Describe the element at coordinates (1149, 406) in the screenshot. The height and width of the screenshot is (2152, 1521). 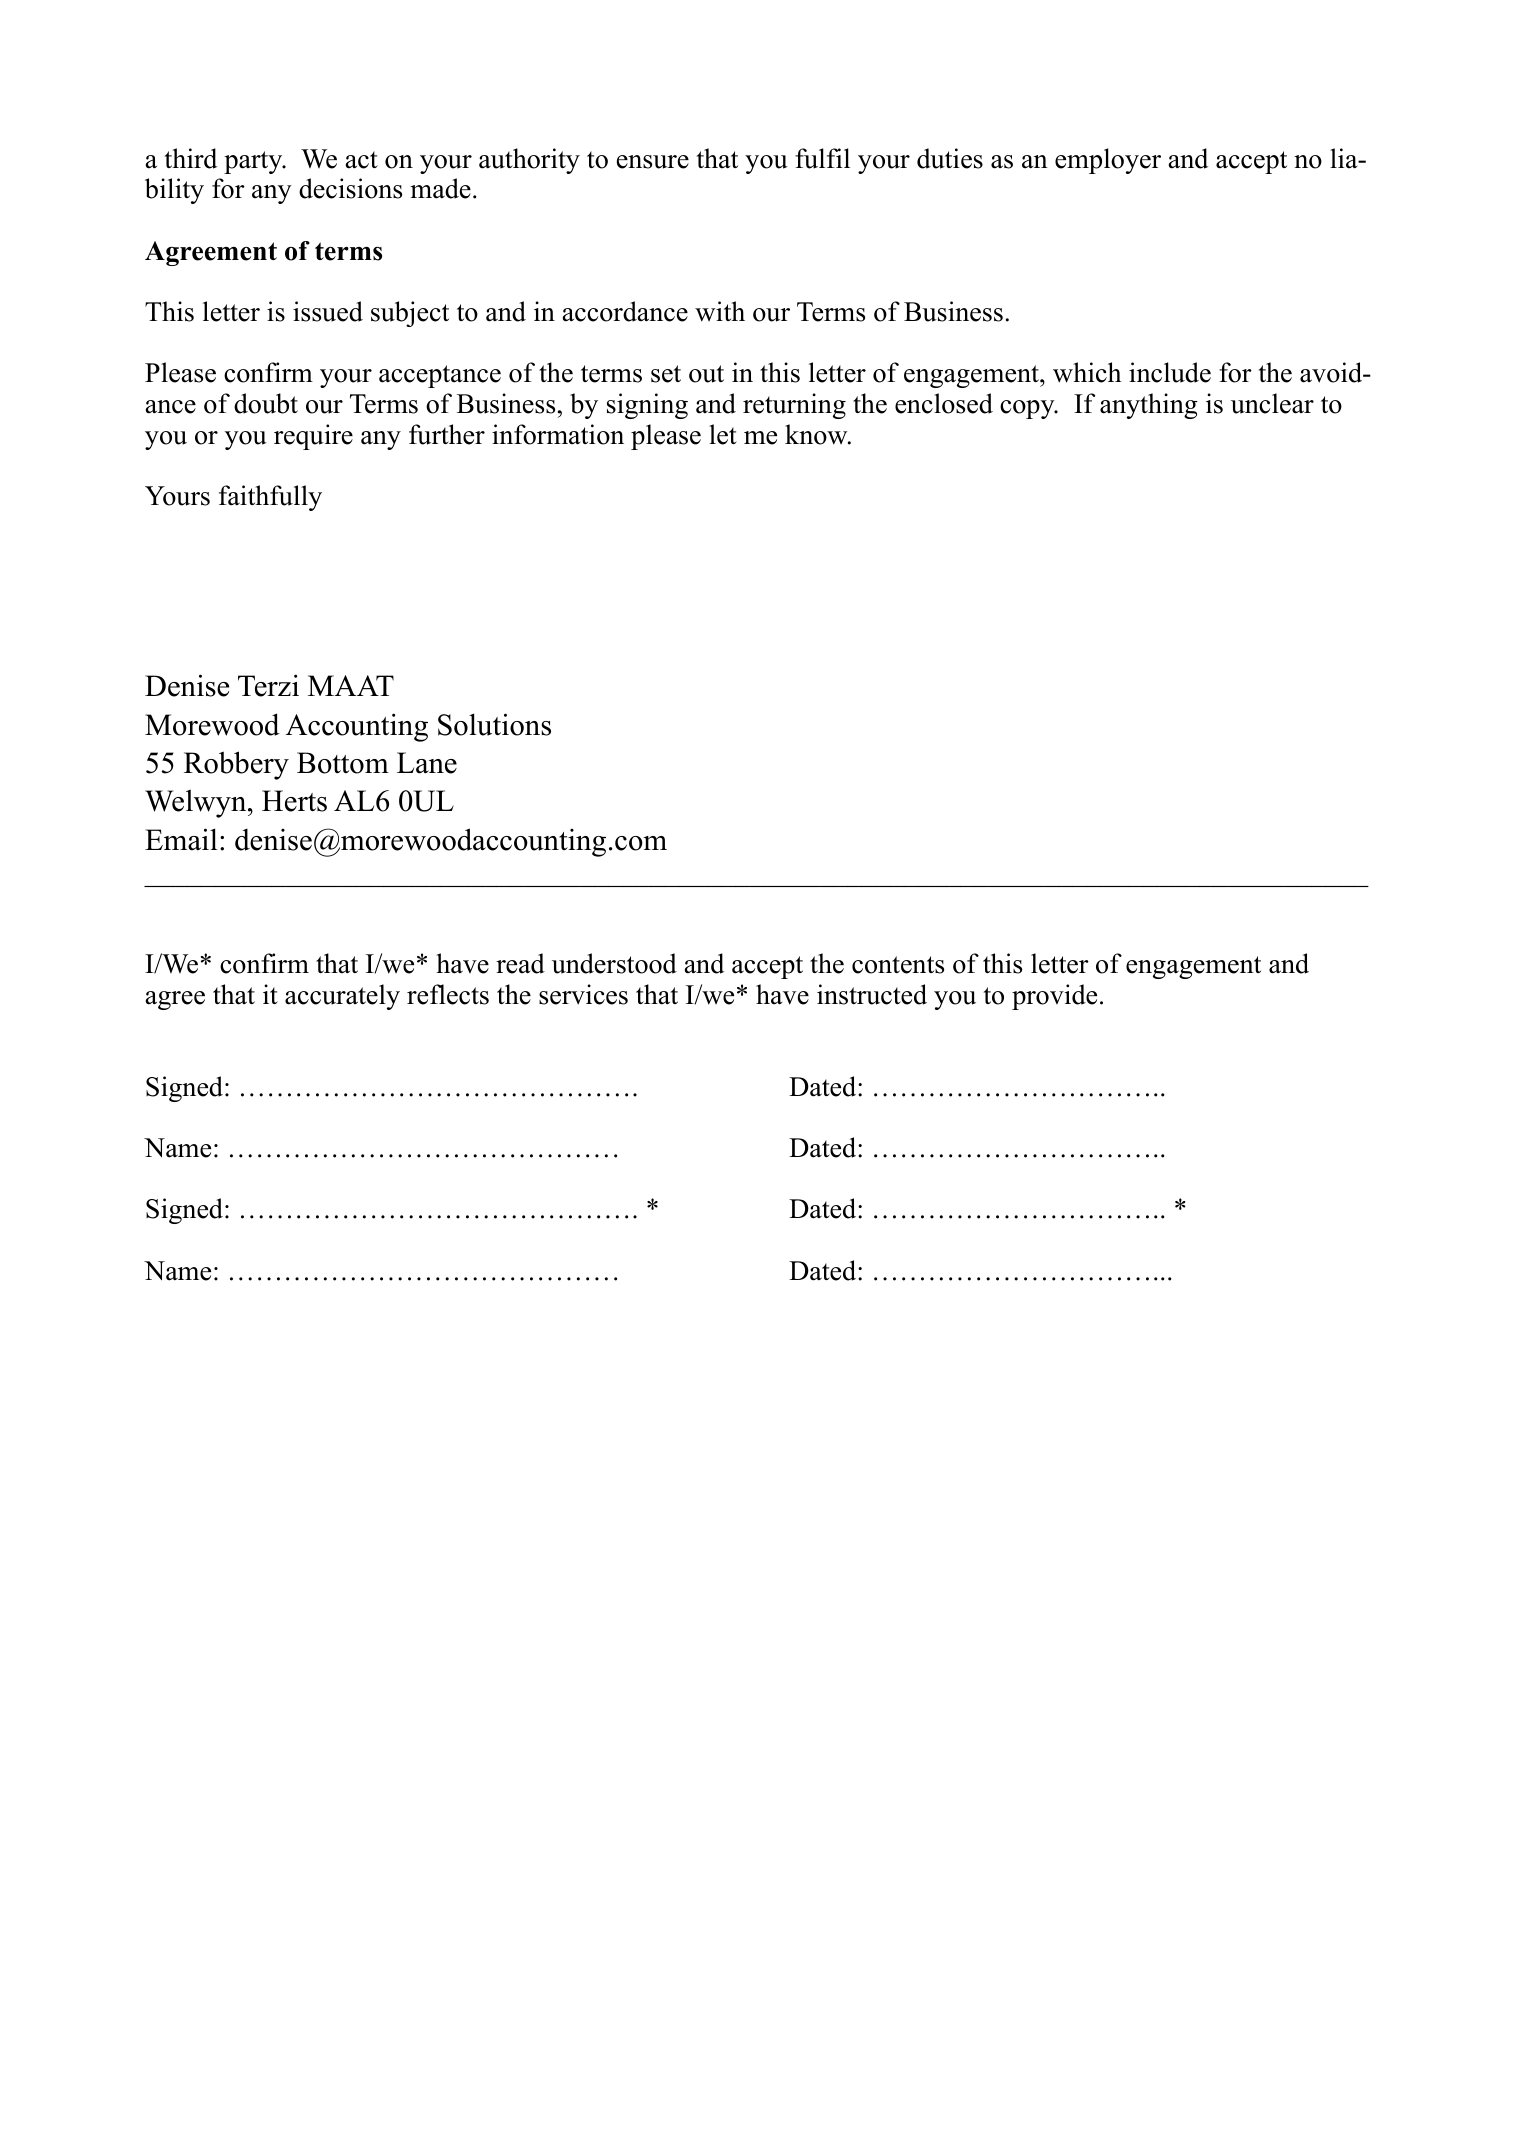
I see `anything` at that location.
